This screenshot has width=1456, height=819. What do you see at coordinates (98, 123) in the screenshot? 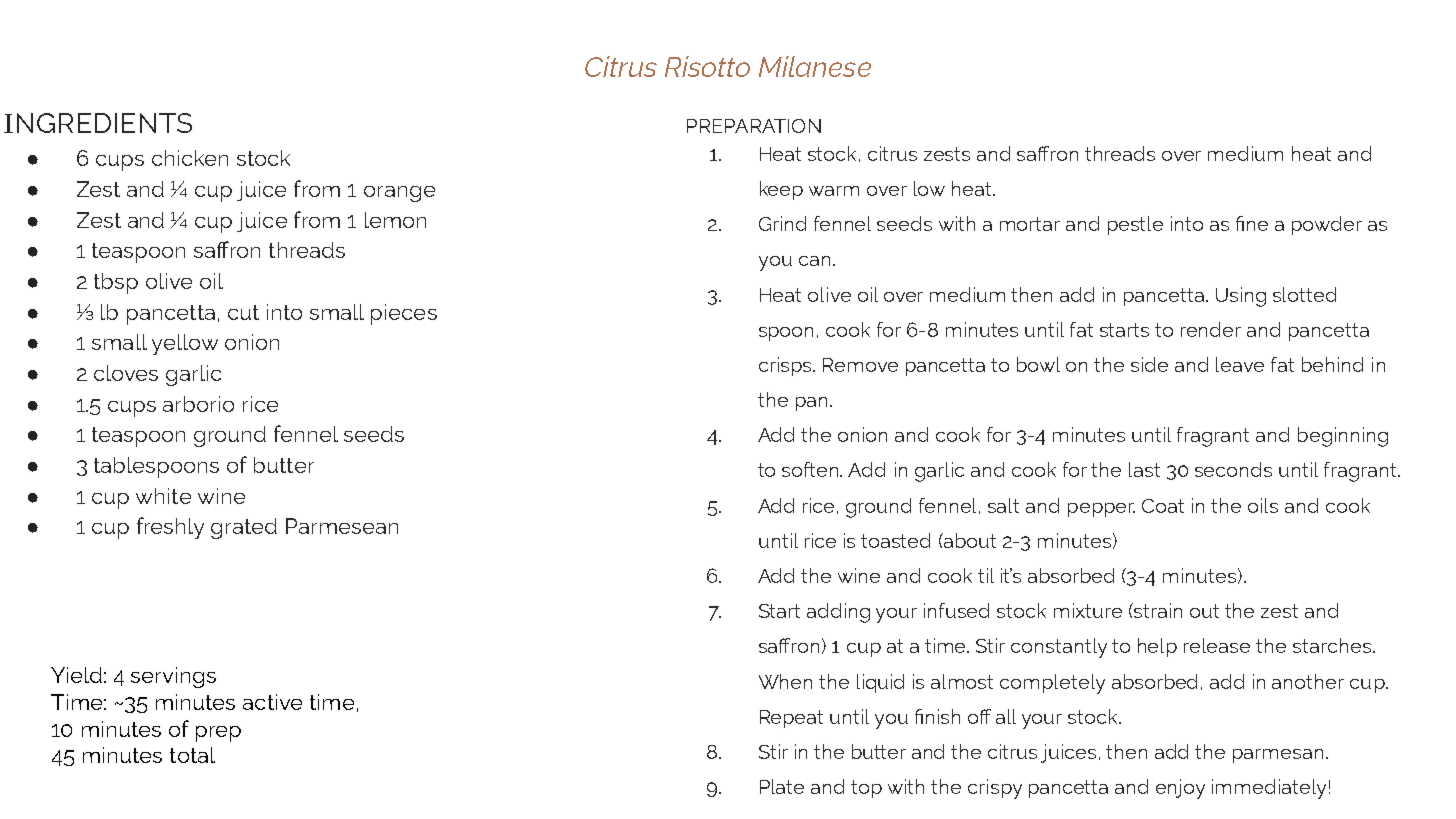
I see `INGREDIENTS` at bounding box center [98, 123].
